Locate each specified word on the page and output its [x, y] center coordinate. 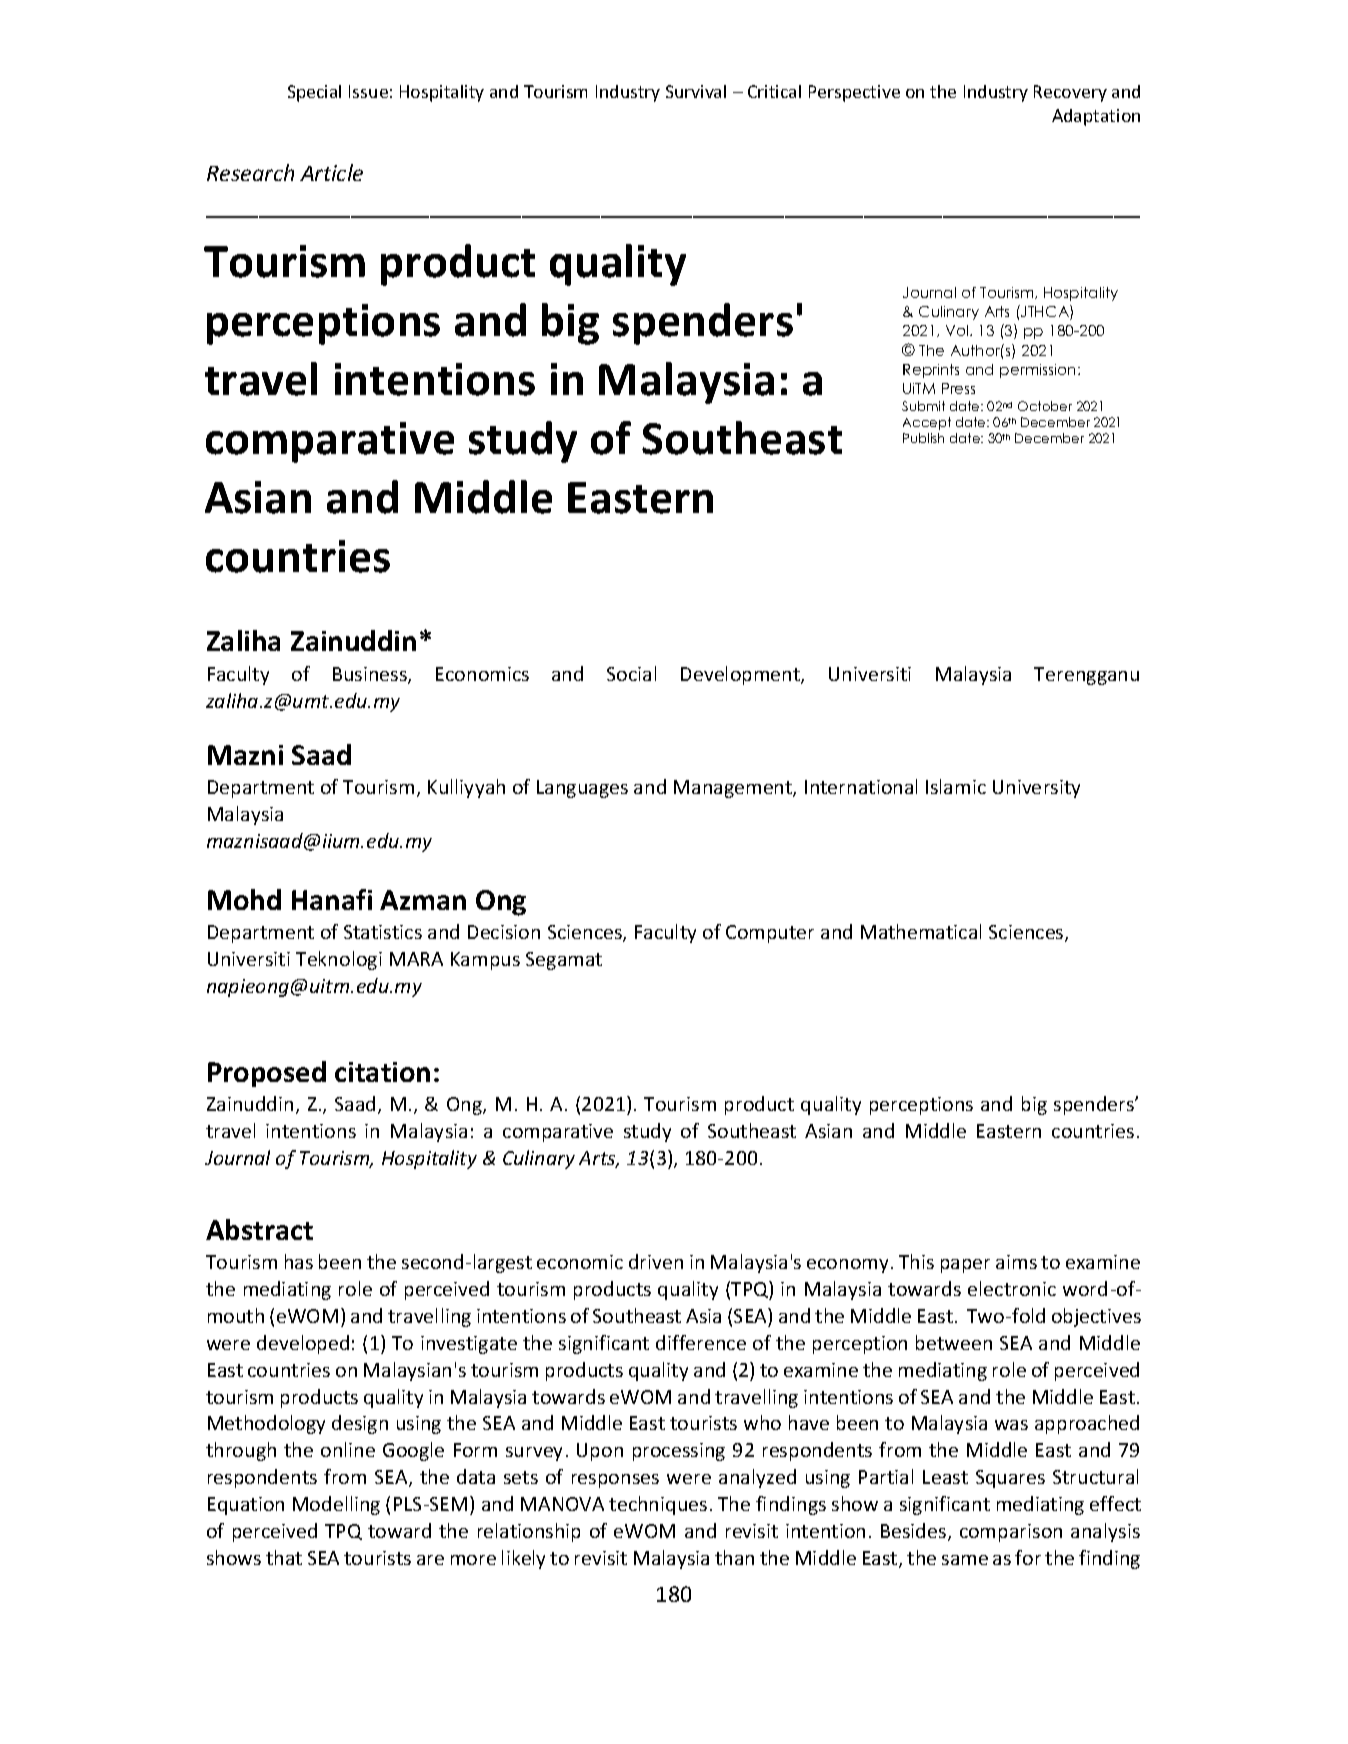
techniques [658, 1505]
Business [371, 675]
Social [631, 673]
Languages [582, 789]
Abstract [259, 1229]
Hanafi [332, 899]
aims [1016, 1262]
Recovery [1070, 93]
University [1036, 789]
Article [331, 172]
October [1045, 406]
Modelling [336, 1505]
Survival [696, 91]
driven [656, 1261]
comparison [1011, 1533]
